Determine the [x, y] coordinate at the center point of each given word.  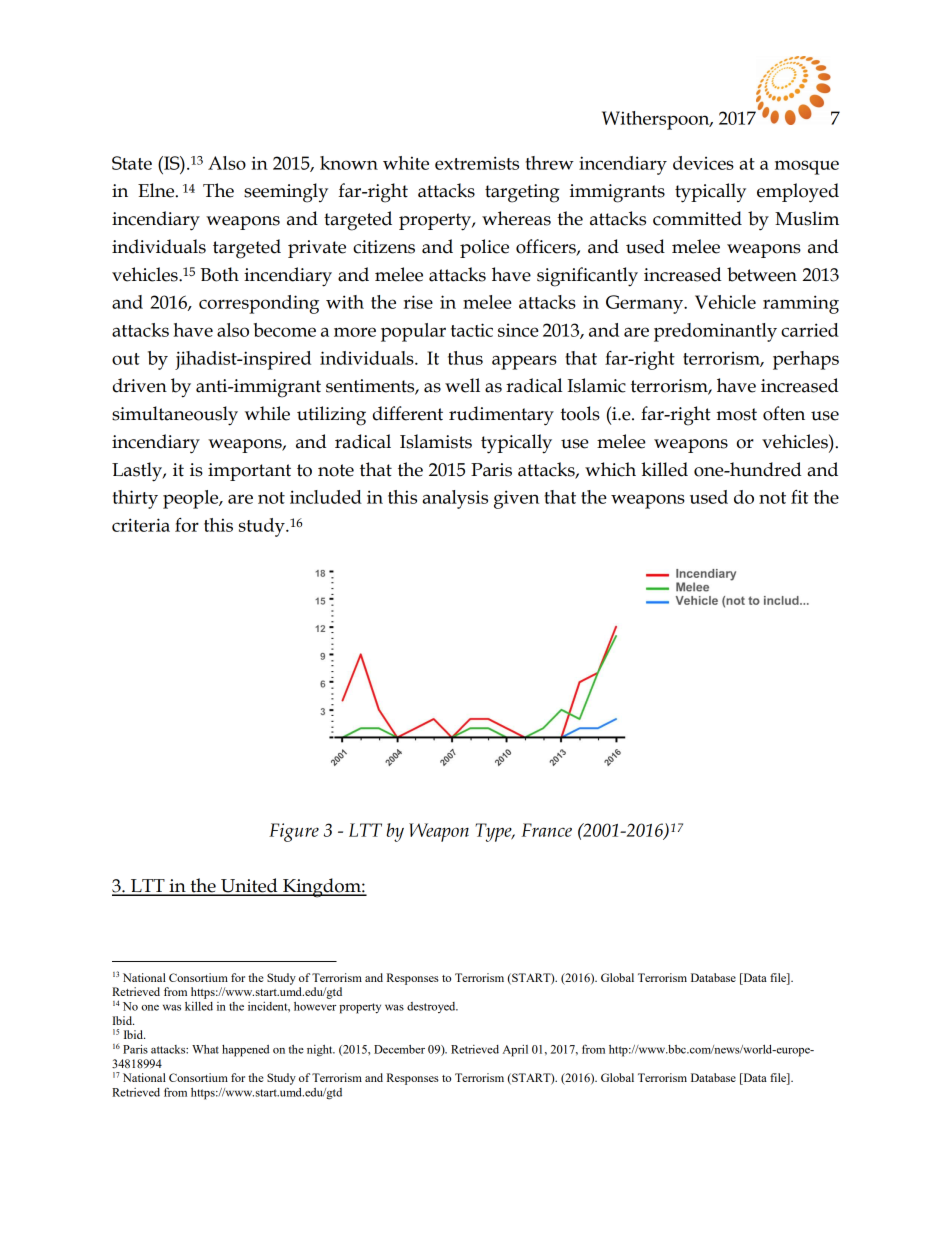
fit [799, 497]
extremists [477, 163]
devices [703, 163]
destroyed [432, 1007]
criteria [141, 525]
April [515, 1051]
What [205, 1049]
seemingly [286, 193]
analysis [455, 499]
